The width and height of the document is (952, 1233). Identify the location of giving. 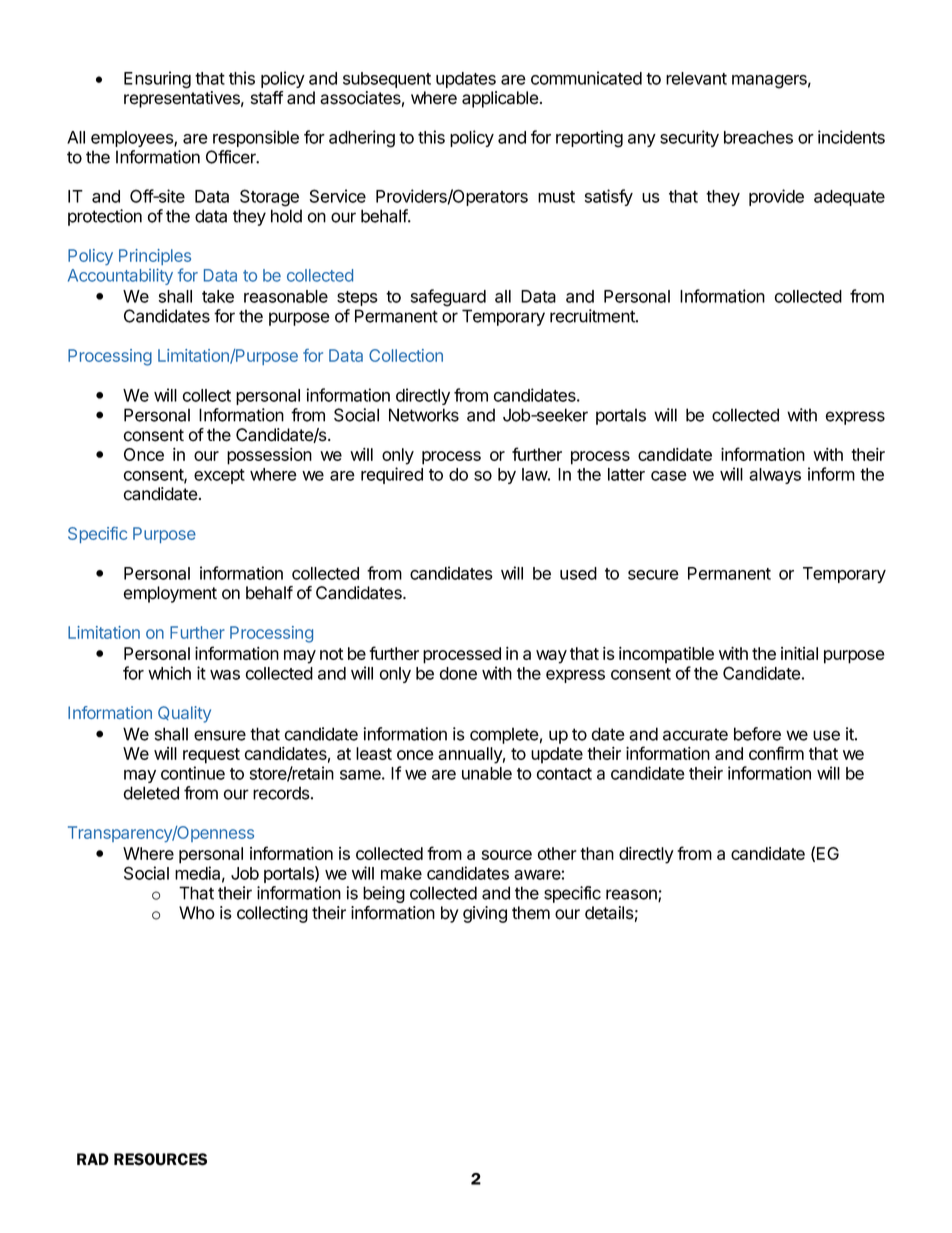
(485, 914).
